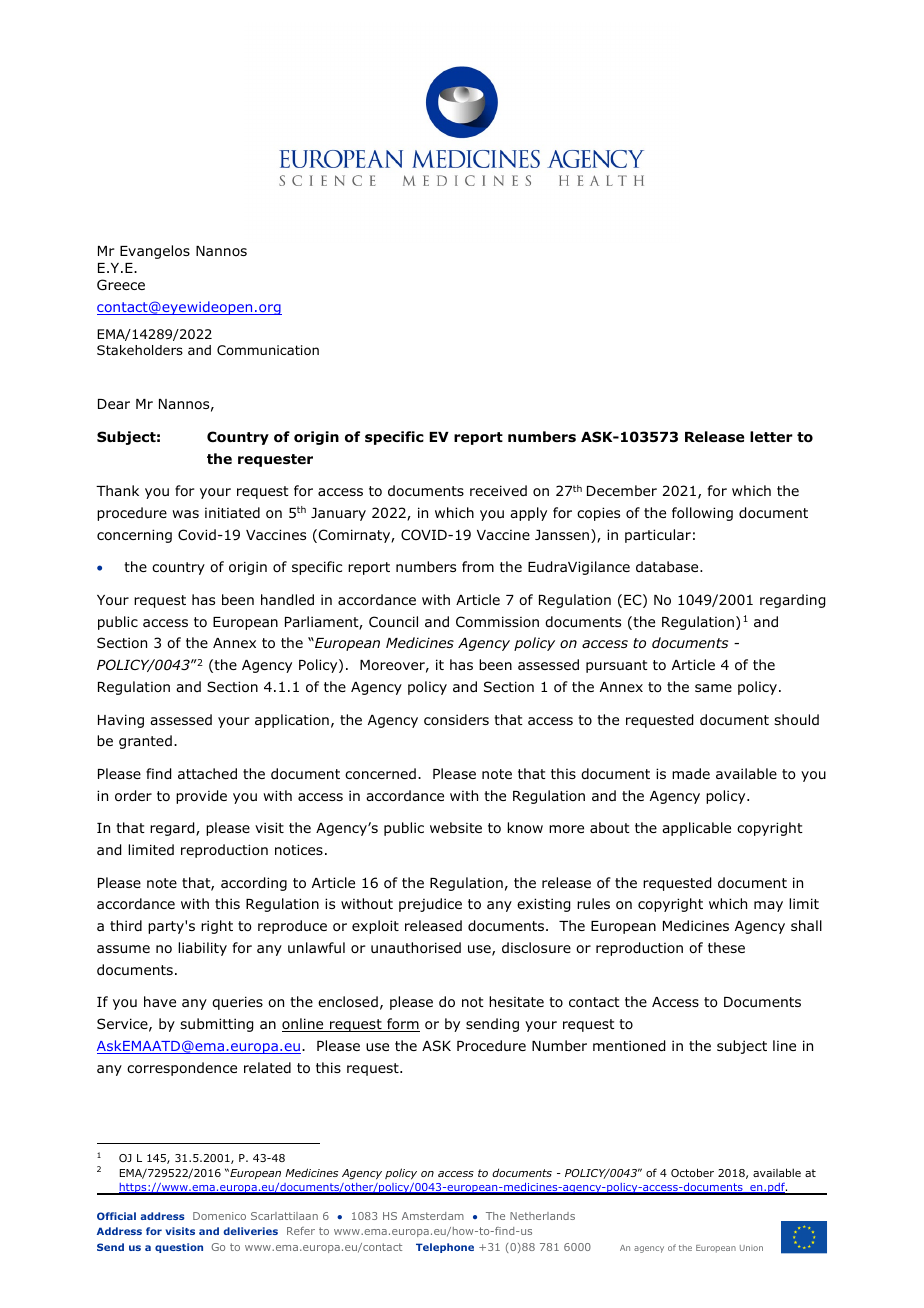 Image resolution: width=924 pixels, height=1308 pixels. Describe the element at coordinates (268, 350) in the document. I see `Communication` at that location.
